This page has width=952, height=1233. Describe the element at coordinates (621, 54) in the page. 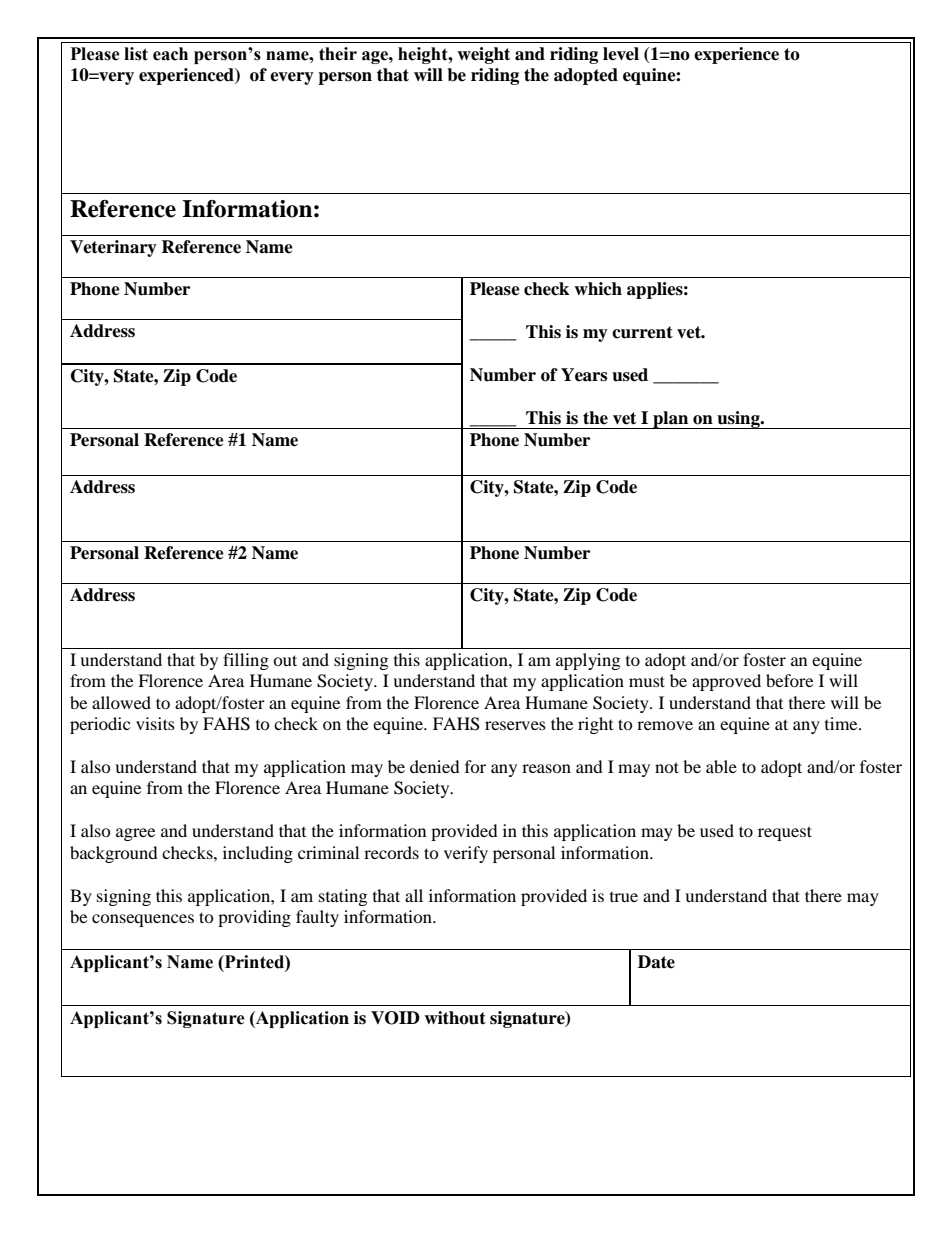

I see `level` at that location.
